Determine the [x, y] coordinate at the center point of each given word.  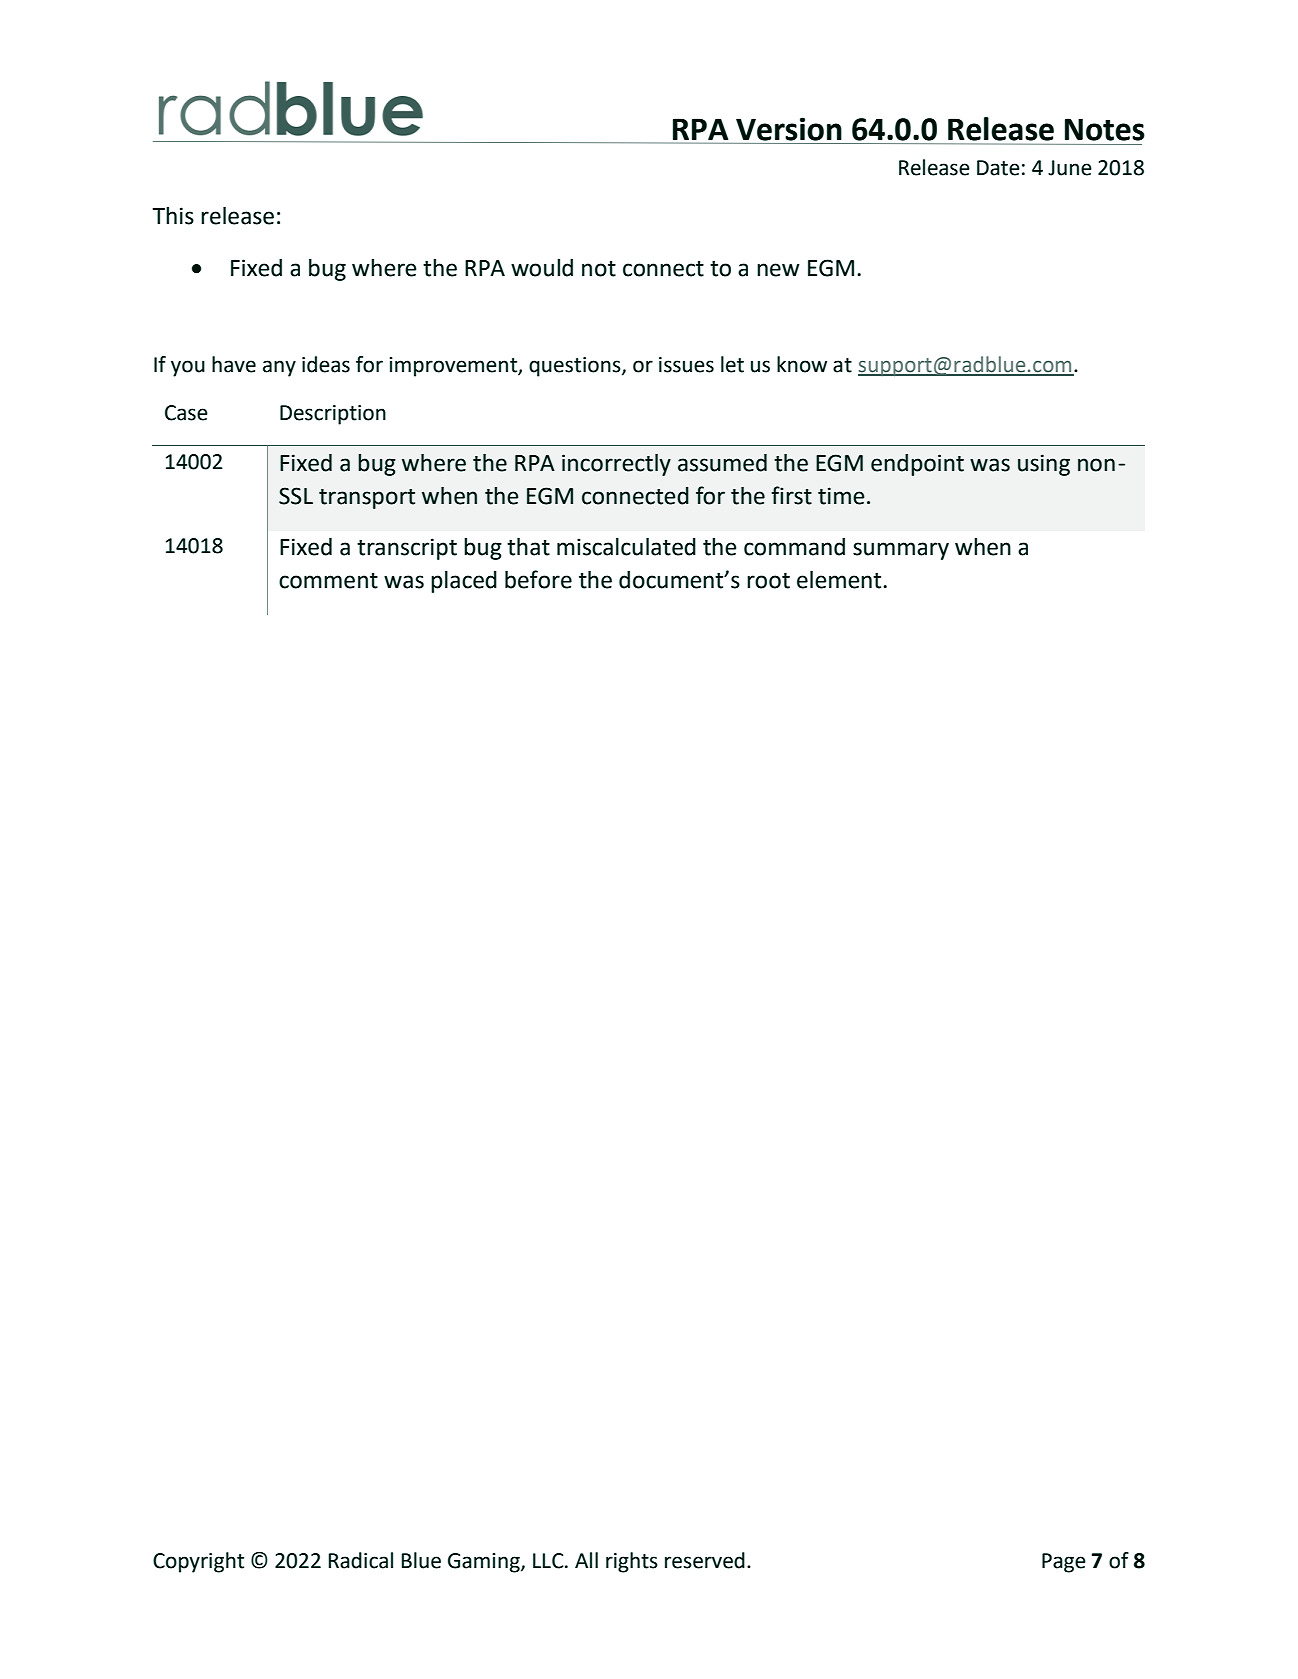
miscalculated [626, 547]
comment [328, 581]
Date [998, 168]
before [538, 579]
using [1044, 465]
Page [1064, 1563]
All [586, 1560]
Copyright [198, 1562]
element [840, 580]
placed [464, 582]
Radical [361, 1560]
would [542, 268]
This [173, 216]
